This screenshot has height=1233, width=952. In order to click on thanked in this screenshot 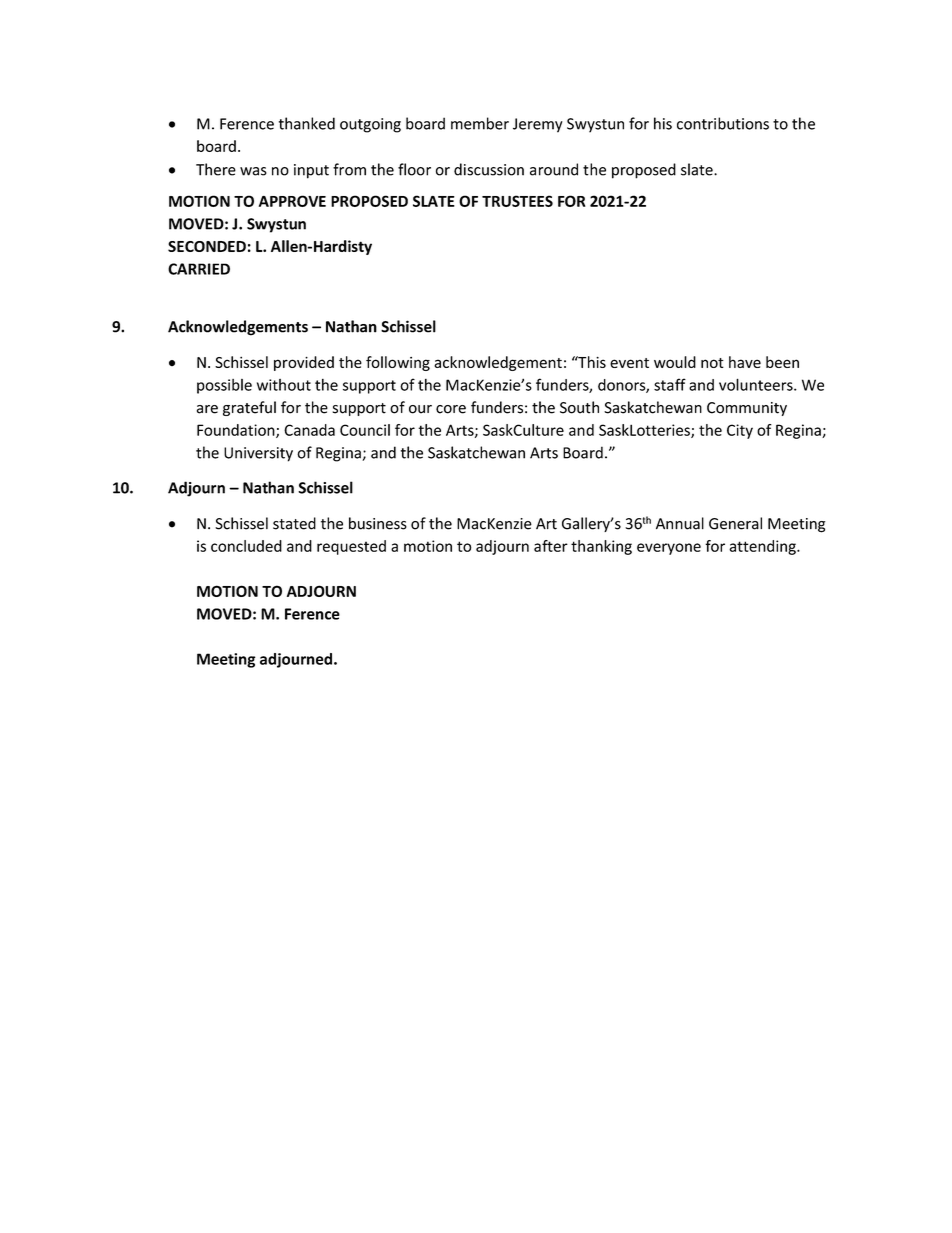, I will do `click(307, 123)`.
